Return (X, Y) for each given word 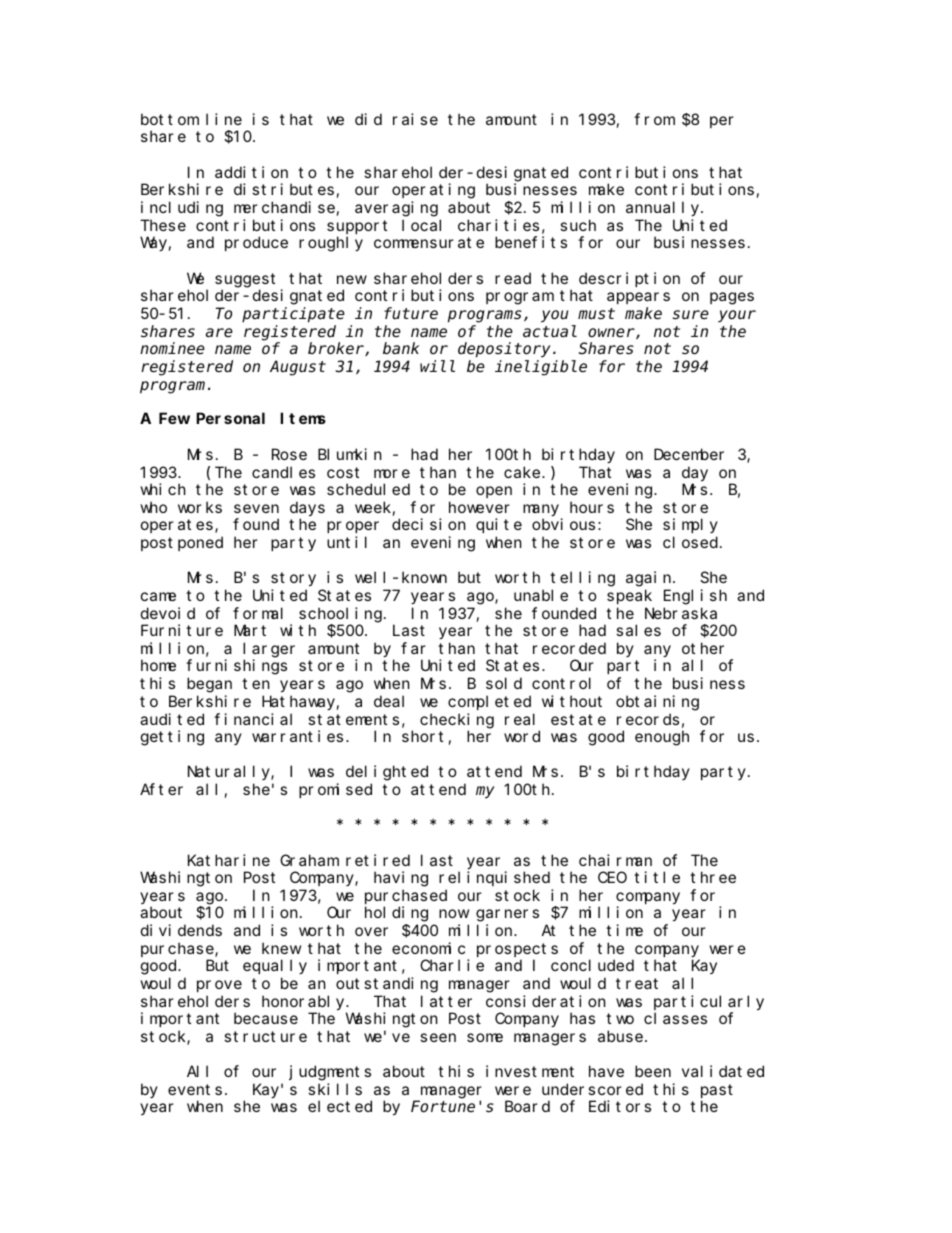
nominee (172, 348)
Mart (250, 631)
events (195, 1089)
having (401, 879)
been (653, 1071)
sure (690, 315)
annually (664, 208)
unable (541, 595)
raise (415, 119)
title (657, 877)
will (437, 366)
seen (438, 1037)
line (224, 119)
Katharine (229, 860)
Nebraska (681, 613)
